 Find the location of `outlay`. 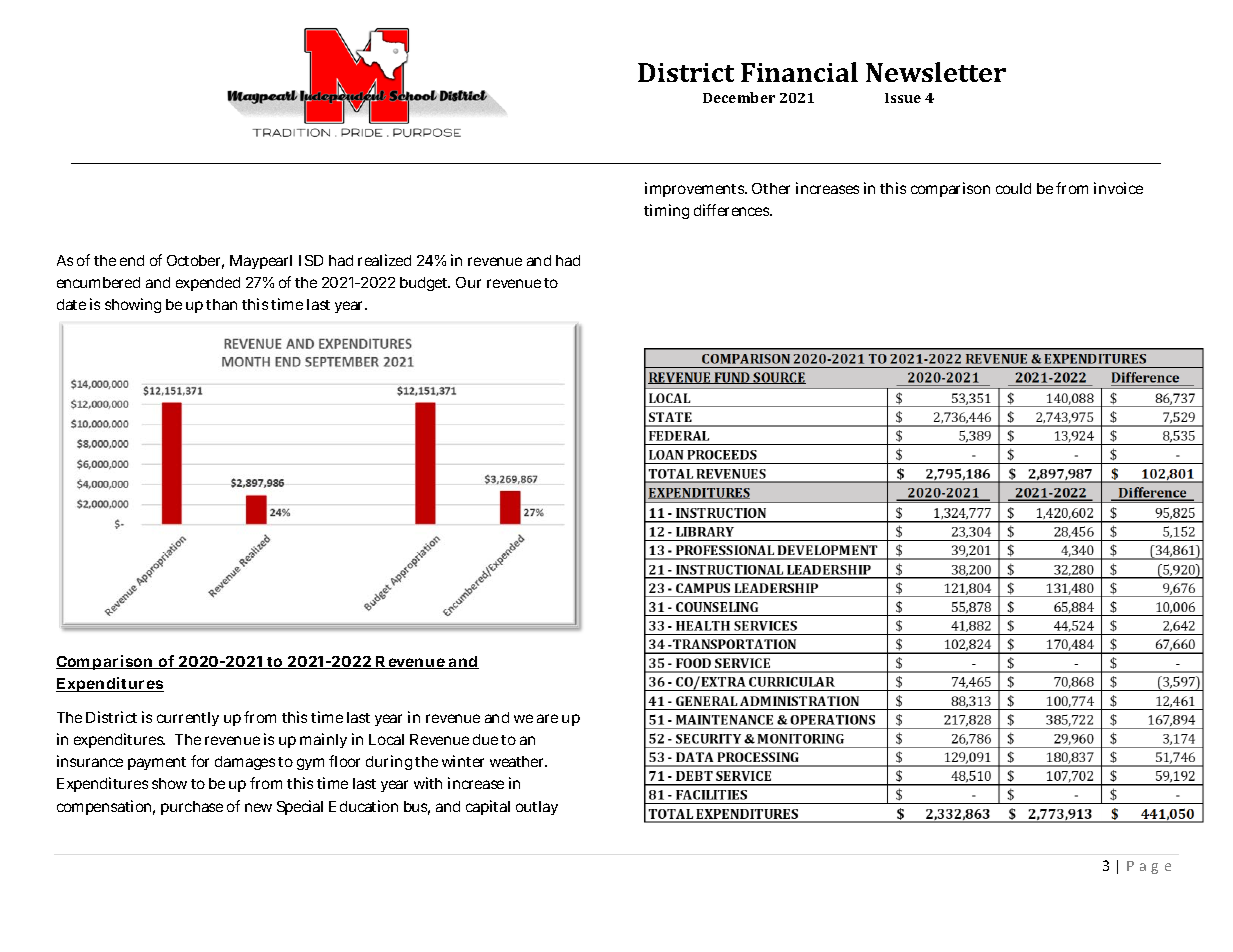

outlay is located at coordinates (537, 808).
